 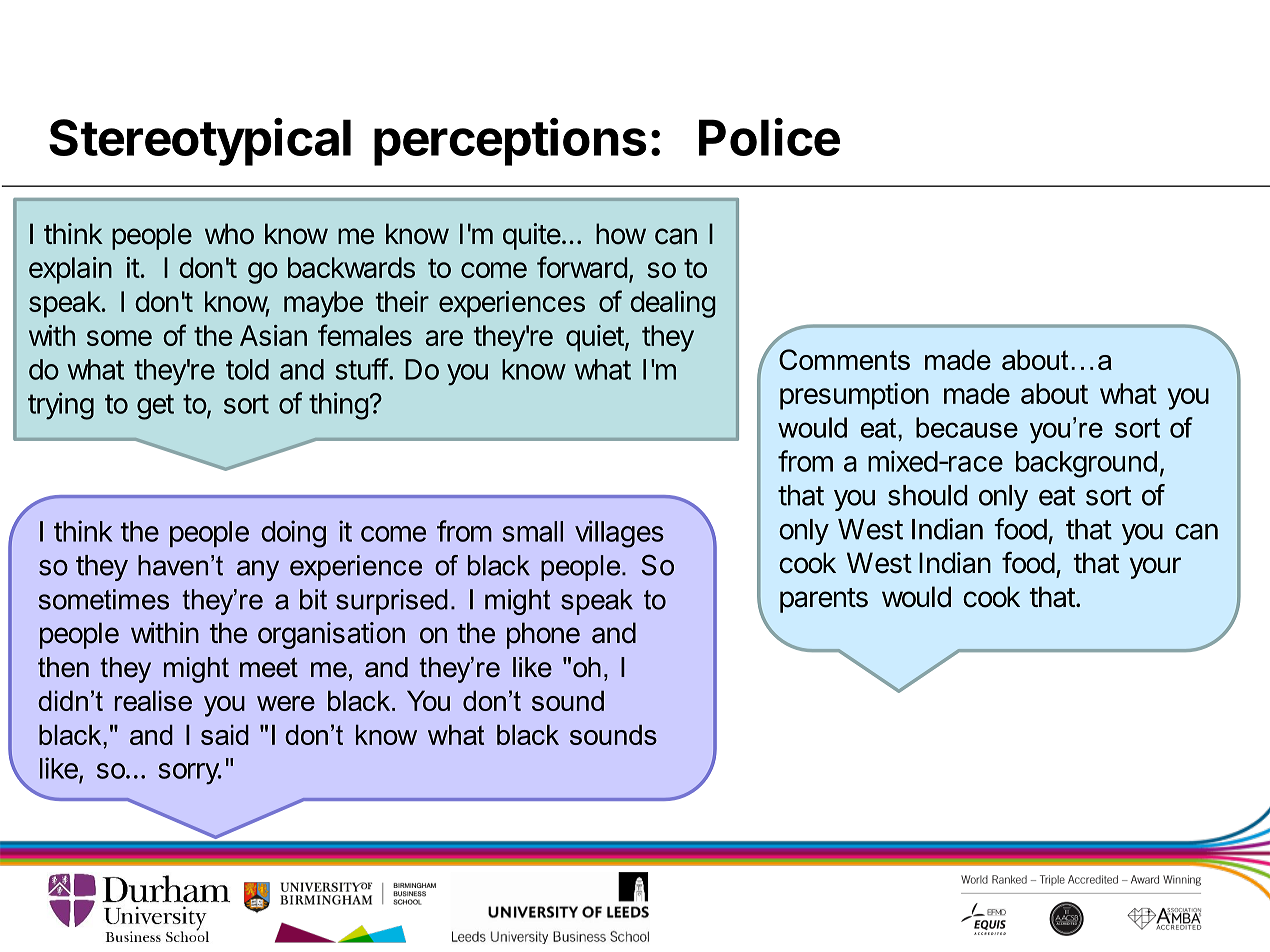 I want to click on meet, so click(x=269, y=667).
